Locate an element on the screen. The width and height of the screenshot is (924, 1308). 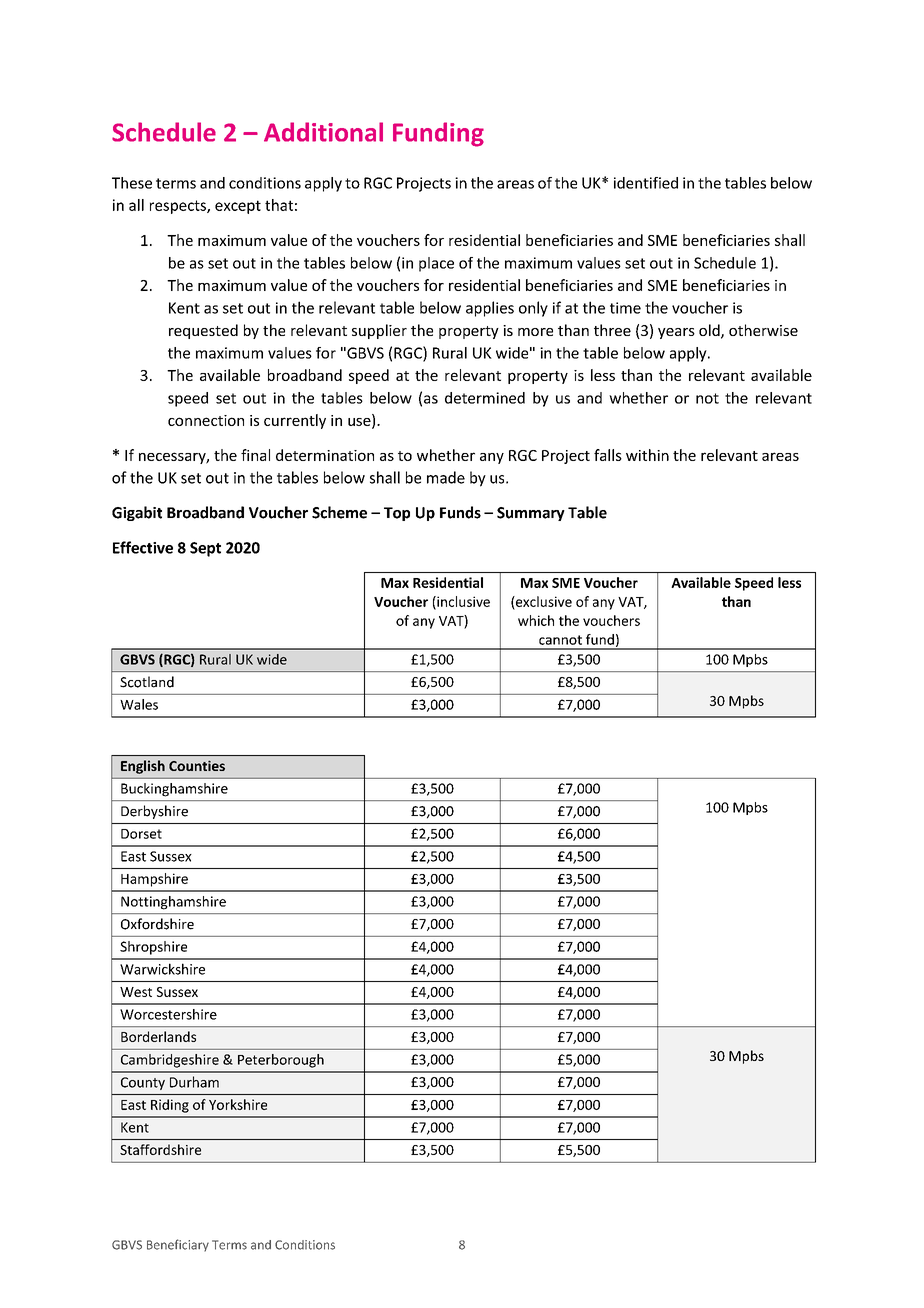
place is located at coordinates (436, 264).
